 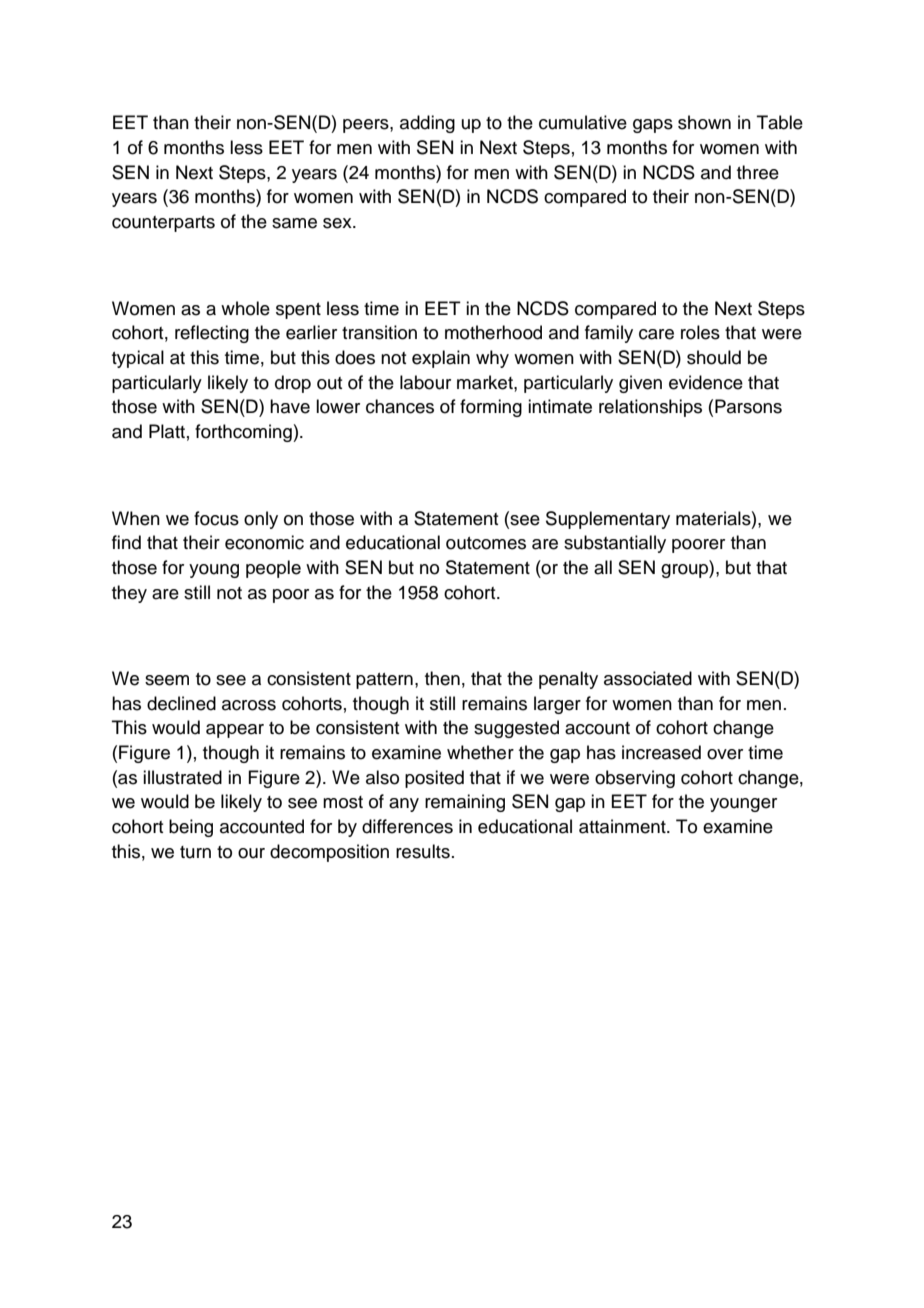 I want to click on differences, so click(x=407, y=826).
